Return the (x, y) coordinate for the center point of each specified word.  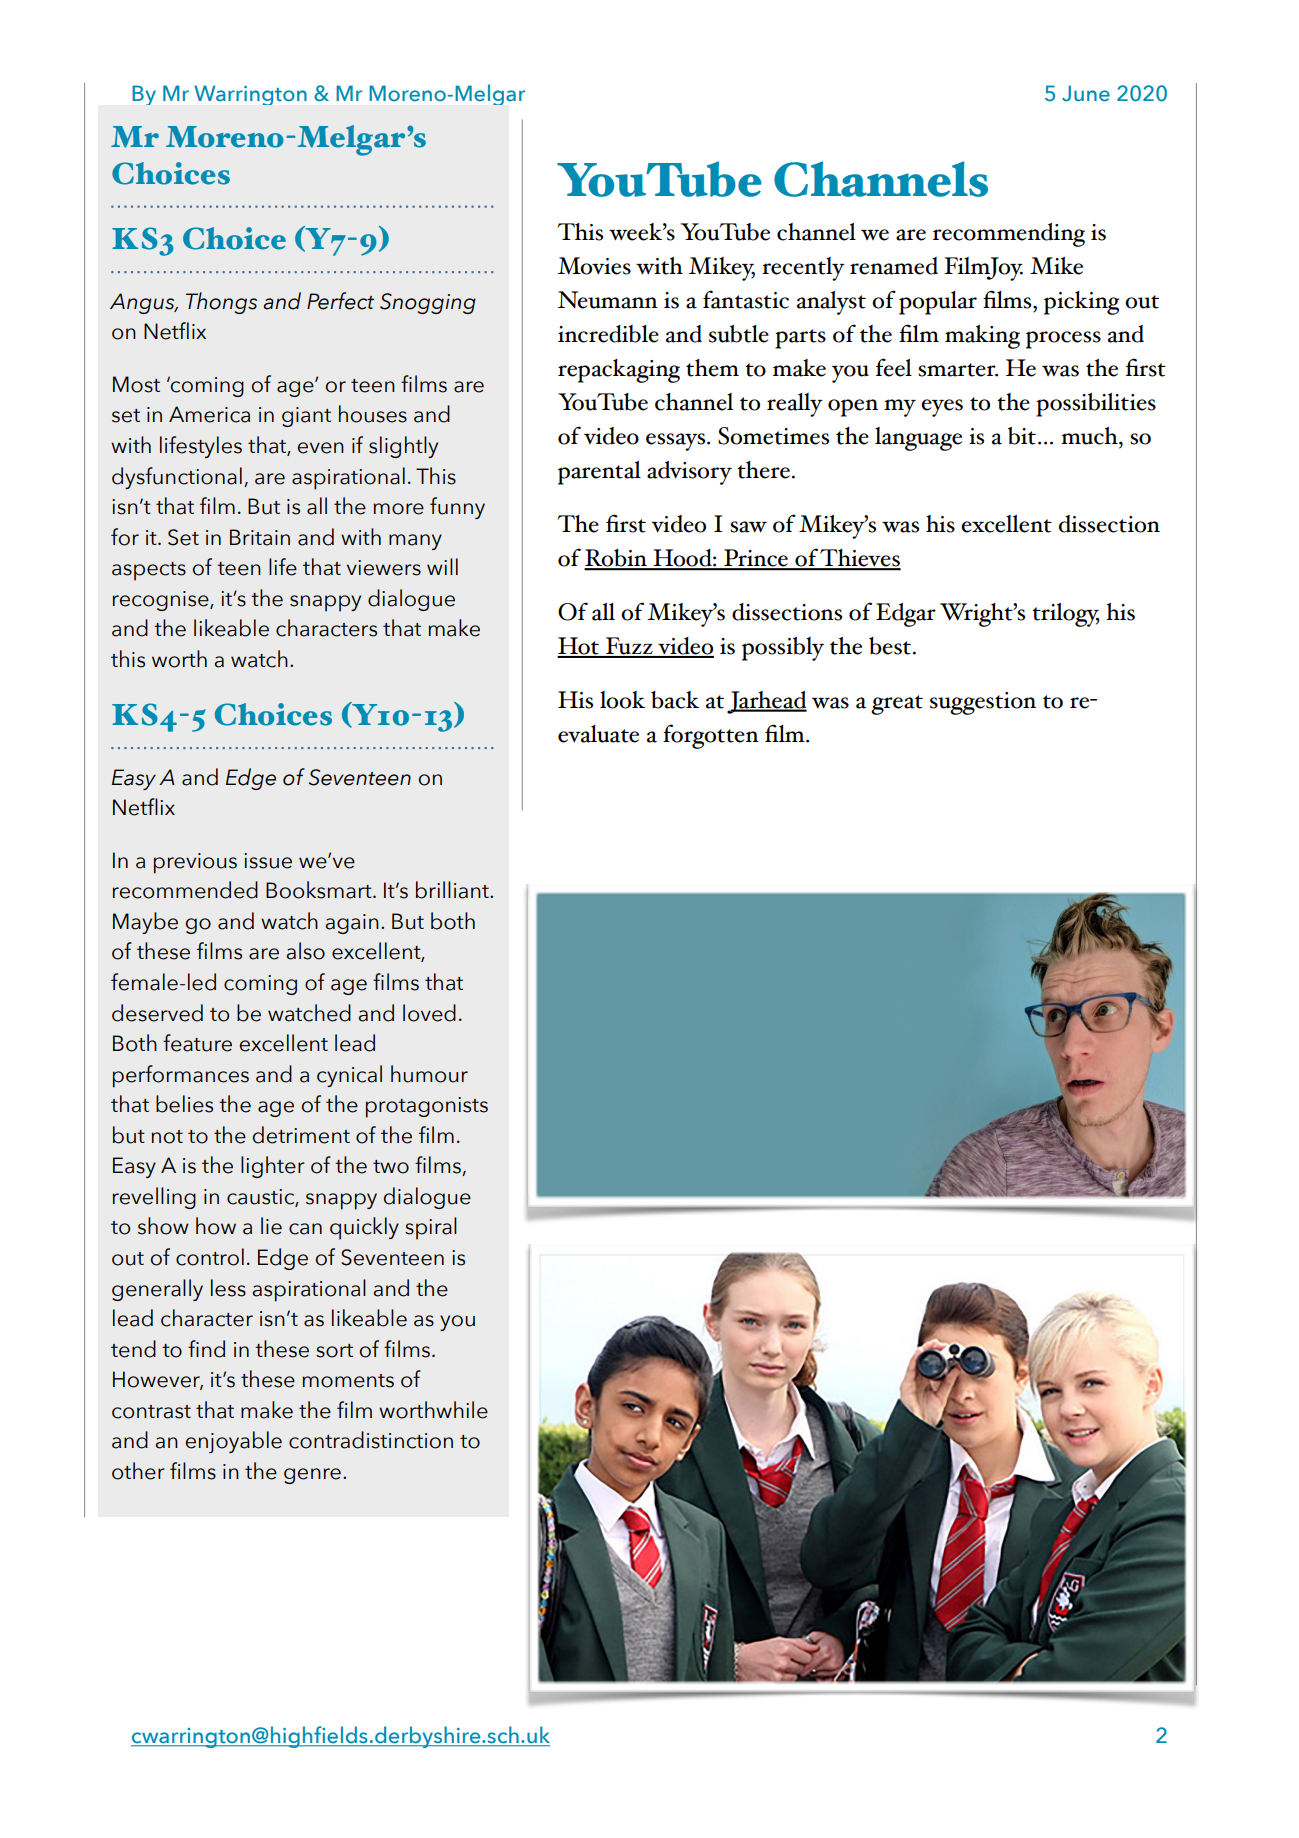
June (1086, 93)
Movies (594, 266)
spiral (431, 1228)
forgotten (711, 736)
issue (268, 861)
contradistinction (371, 1440)
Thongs (221, 303)
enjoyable (234, 1442)
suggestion (983, 703)
